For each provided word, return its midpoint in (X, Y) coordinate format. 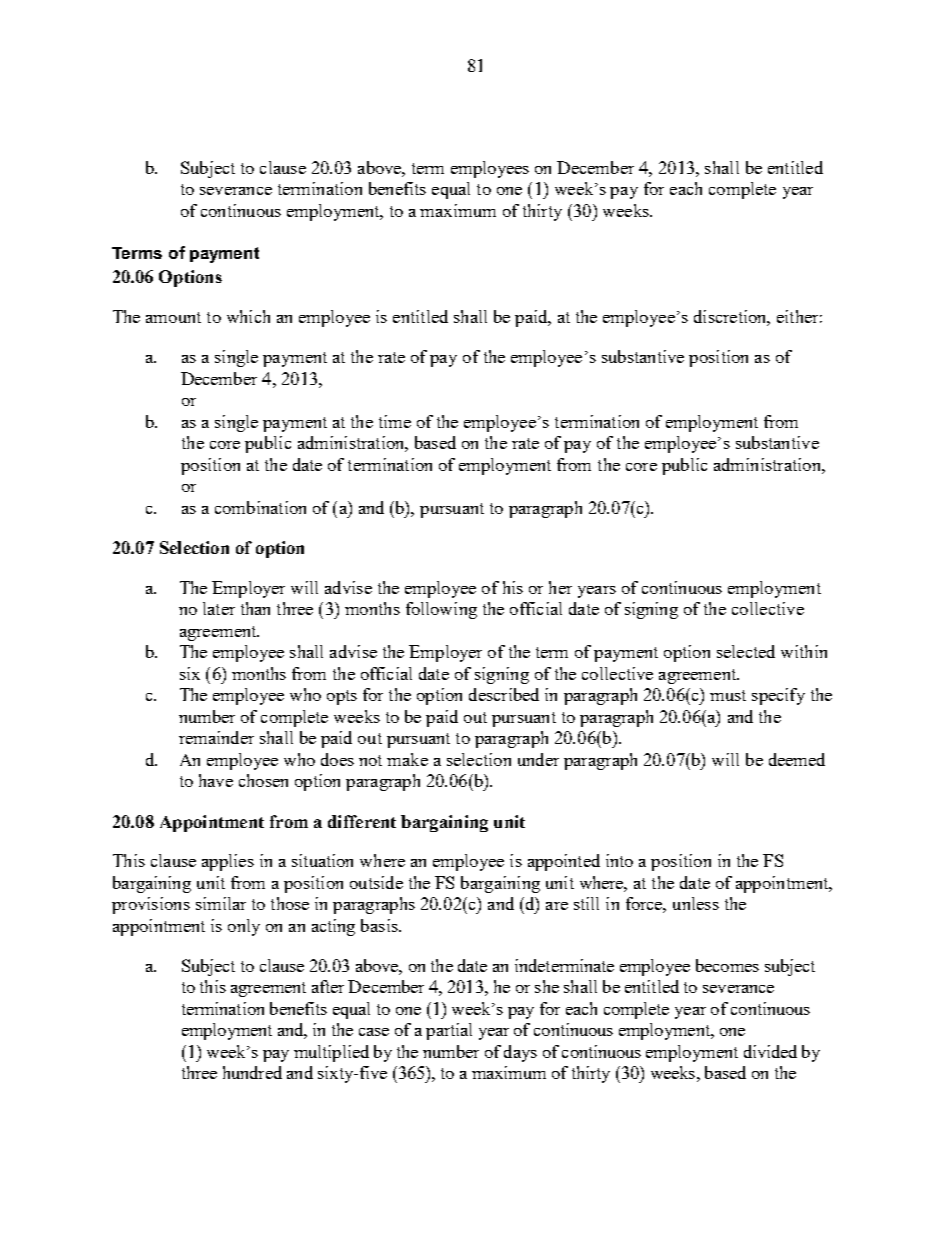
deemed (797, 759)
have (216, 780)
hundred (252, 1072)
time (395, 421)
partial (449, 1031)
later (219, 608)
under (538, 759)
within (804, 651)
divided (770, 1051)
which (248, 316)
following (441, 610)
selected (746, 651)
